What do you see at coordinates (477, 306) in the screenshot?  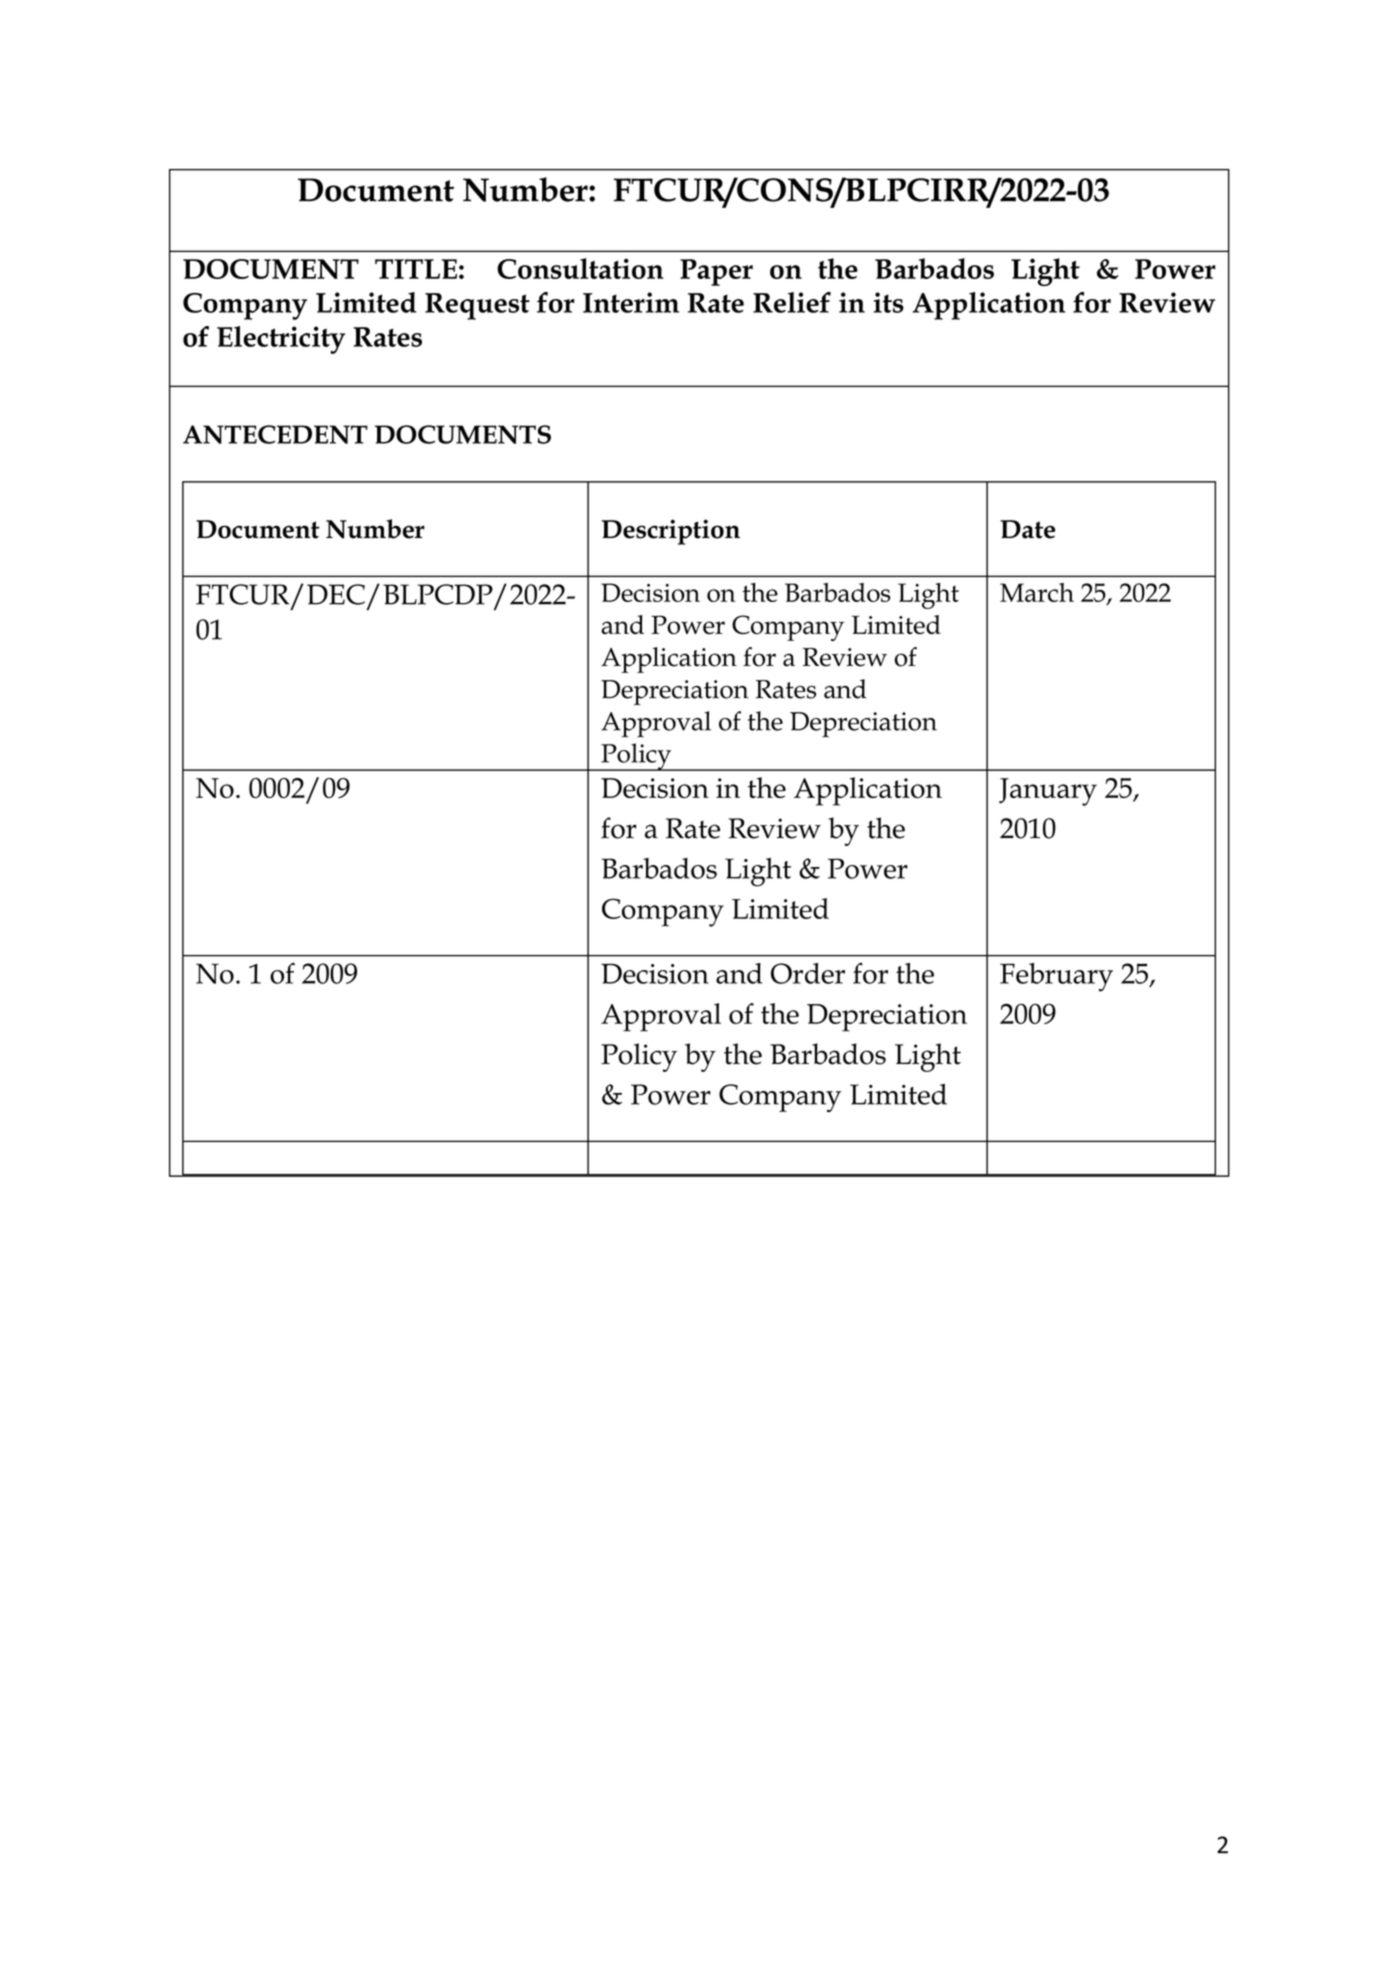 I see `Request` at bounding box center [477, 306].
